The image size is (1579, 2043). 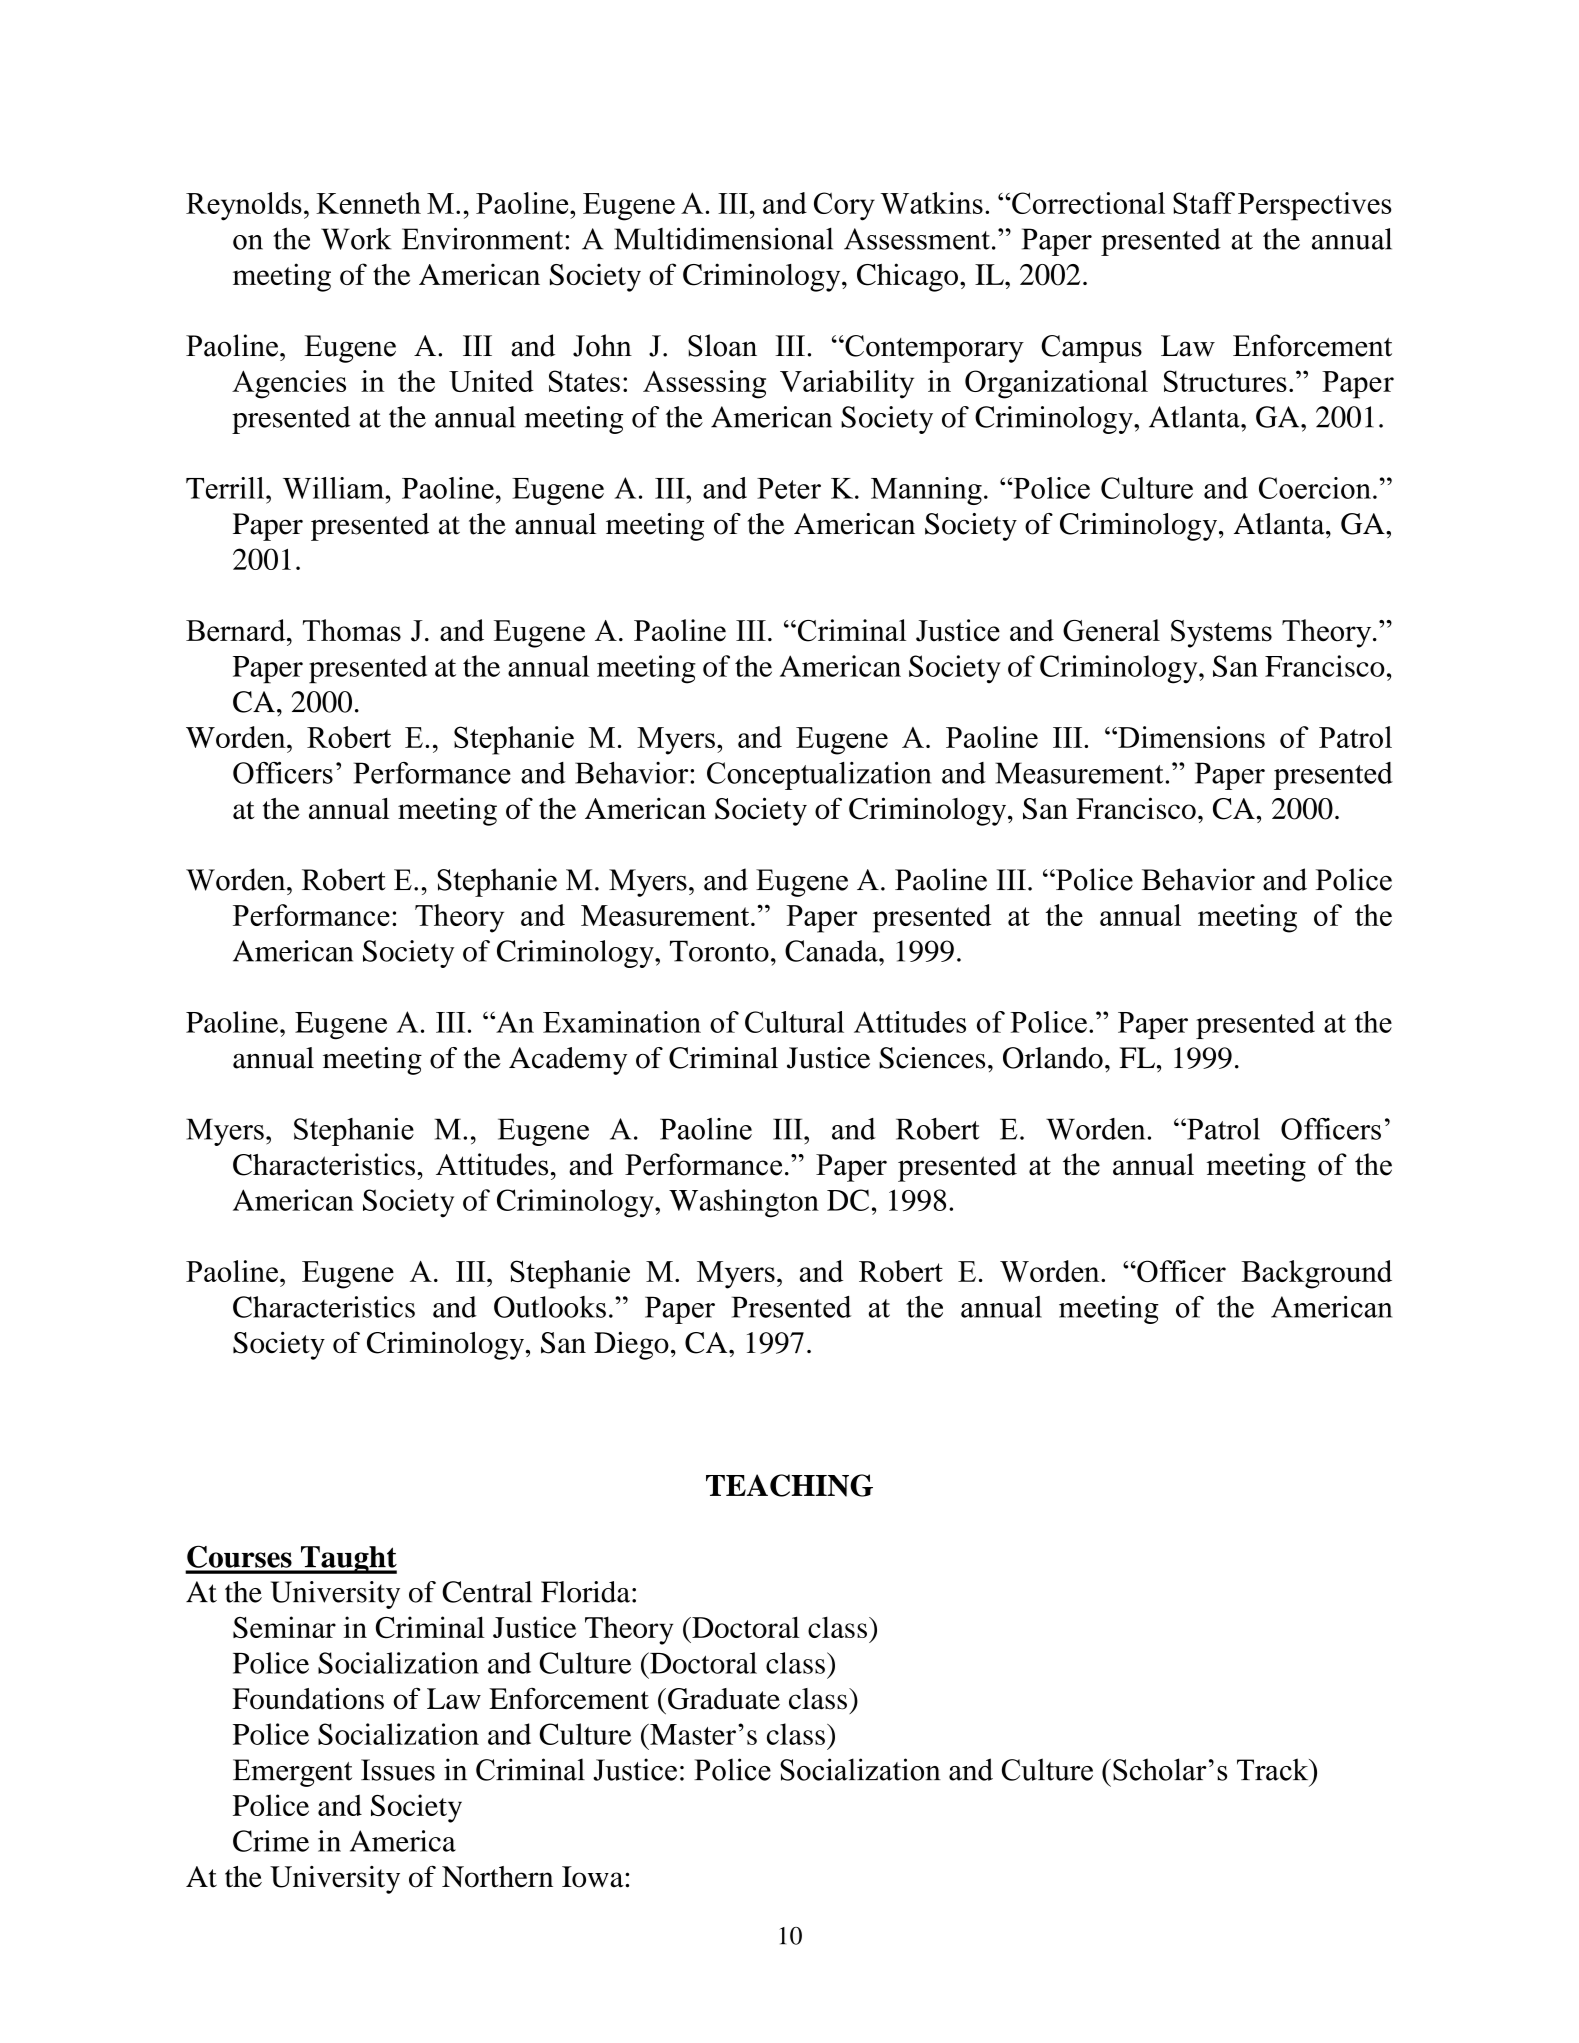 I want to click on Issues, so click(x=398, y=1770).
